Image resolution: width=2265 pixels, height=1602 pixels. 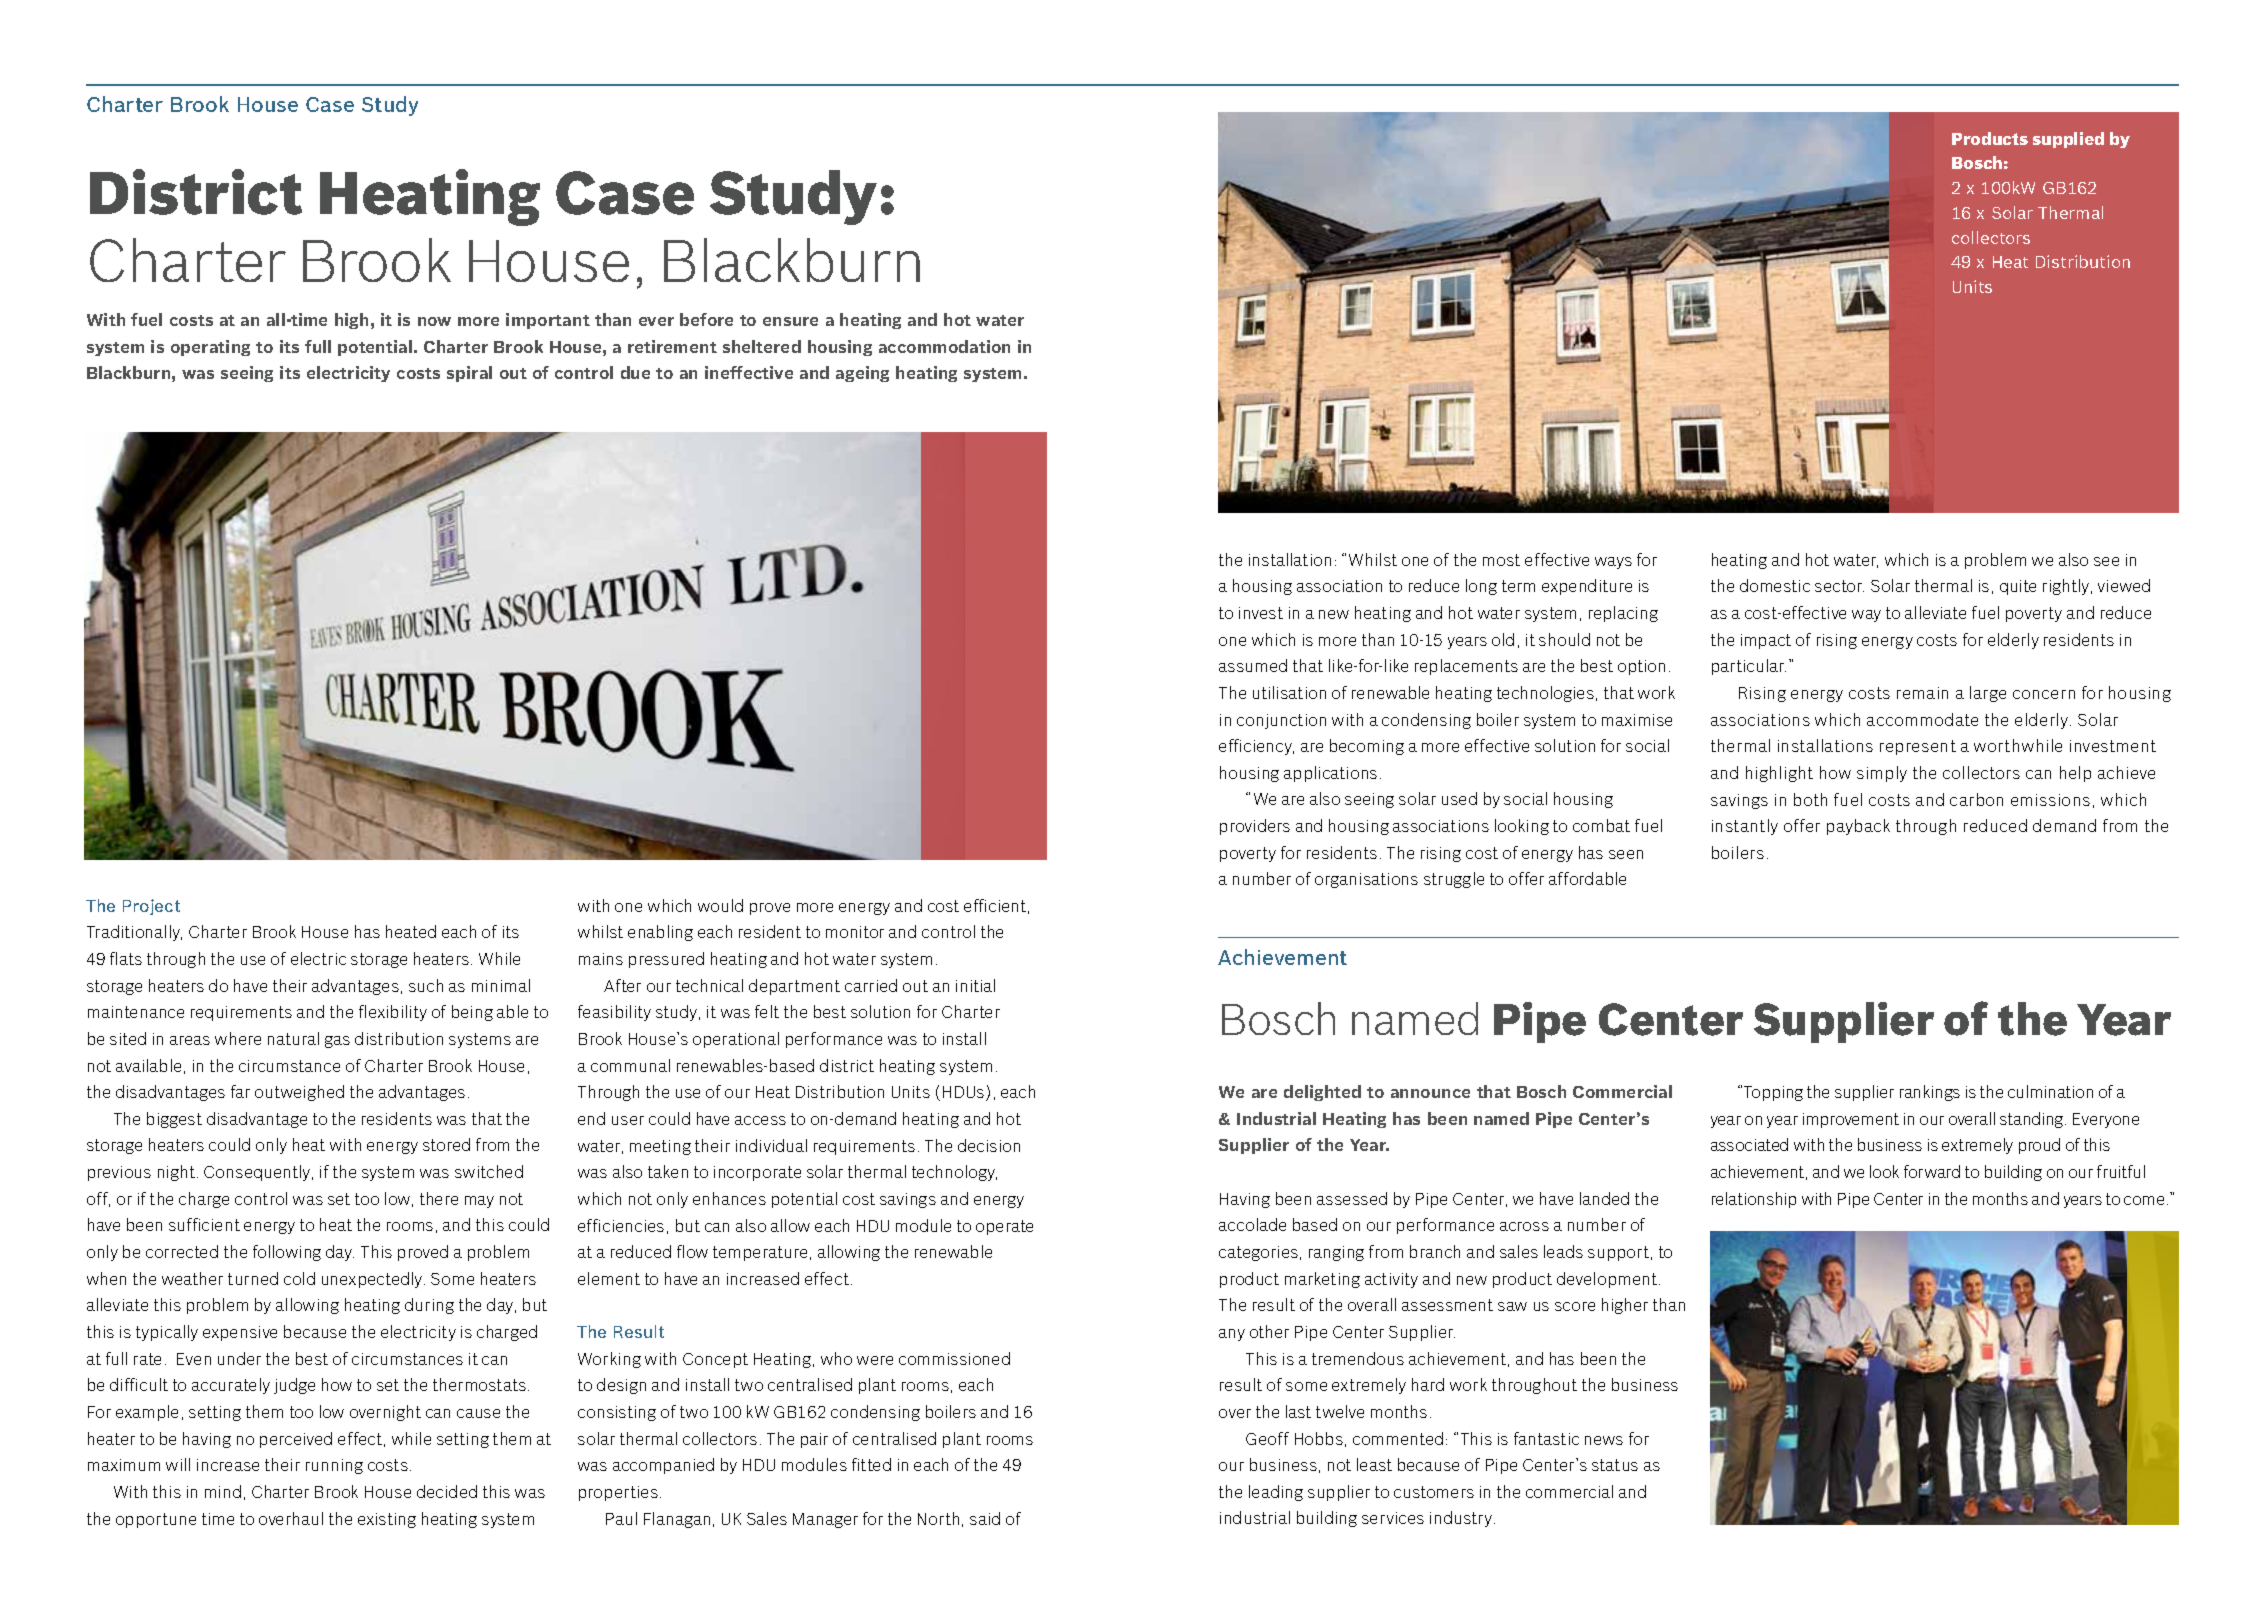 What do you see at coordinates (1481, 587) in the document?
I see `long` at bounding box center [1481, 587].
